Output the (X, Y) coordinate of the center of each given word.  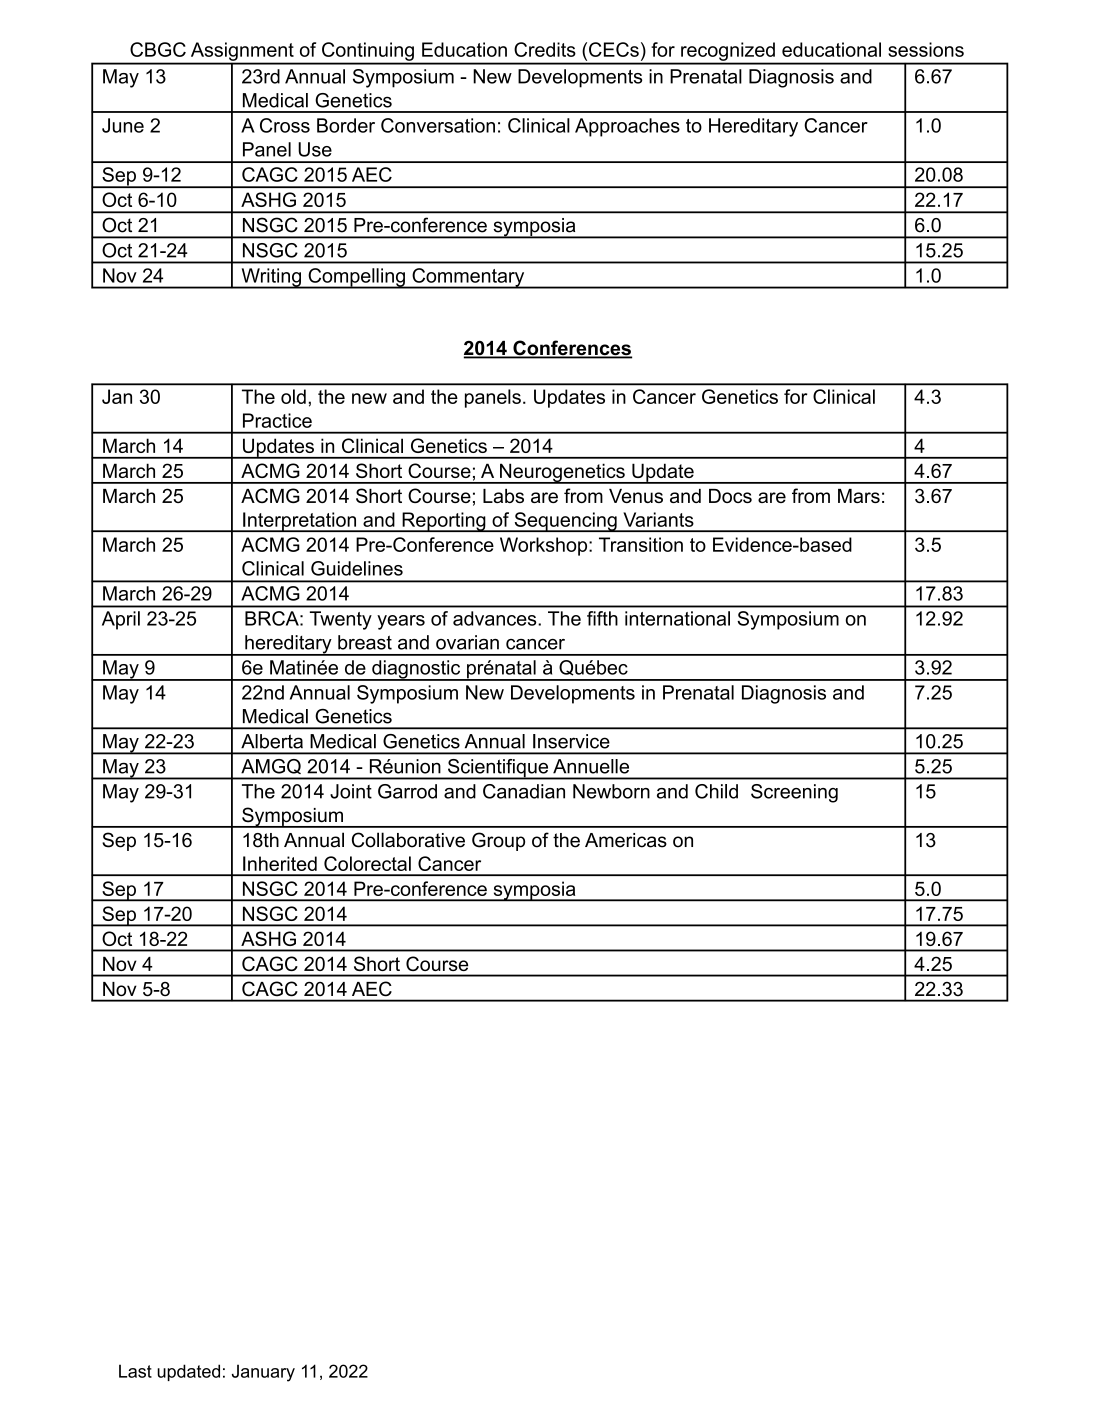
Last (135, 1371)
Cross (285, 125)
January (263, 1373)
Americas (626, 840)
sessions (926, 49)
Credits (545, 49)
